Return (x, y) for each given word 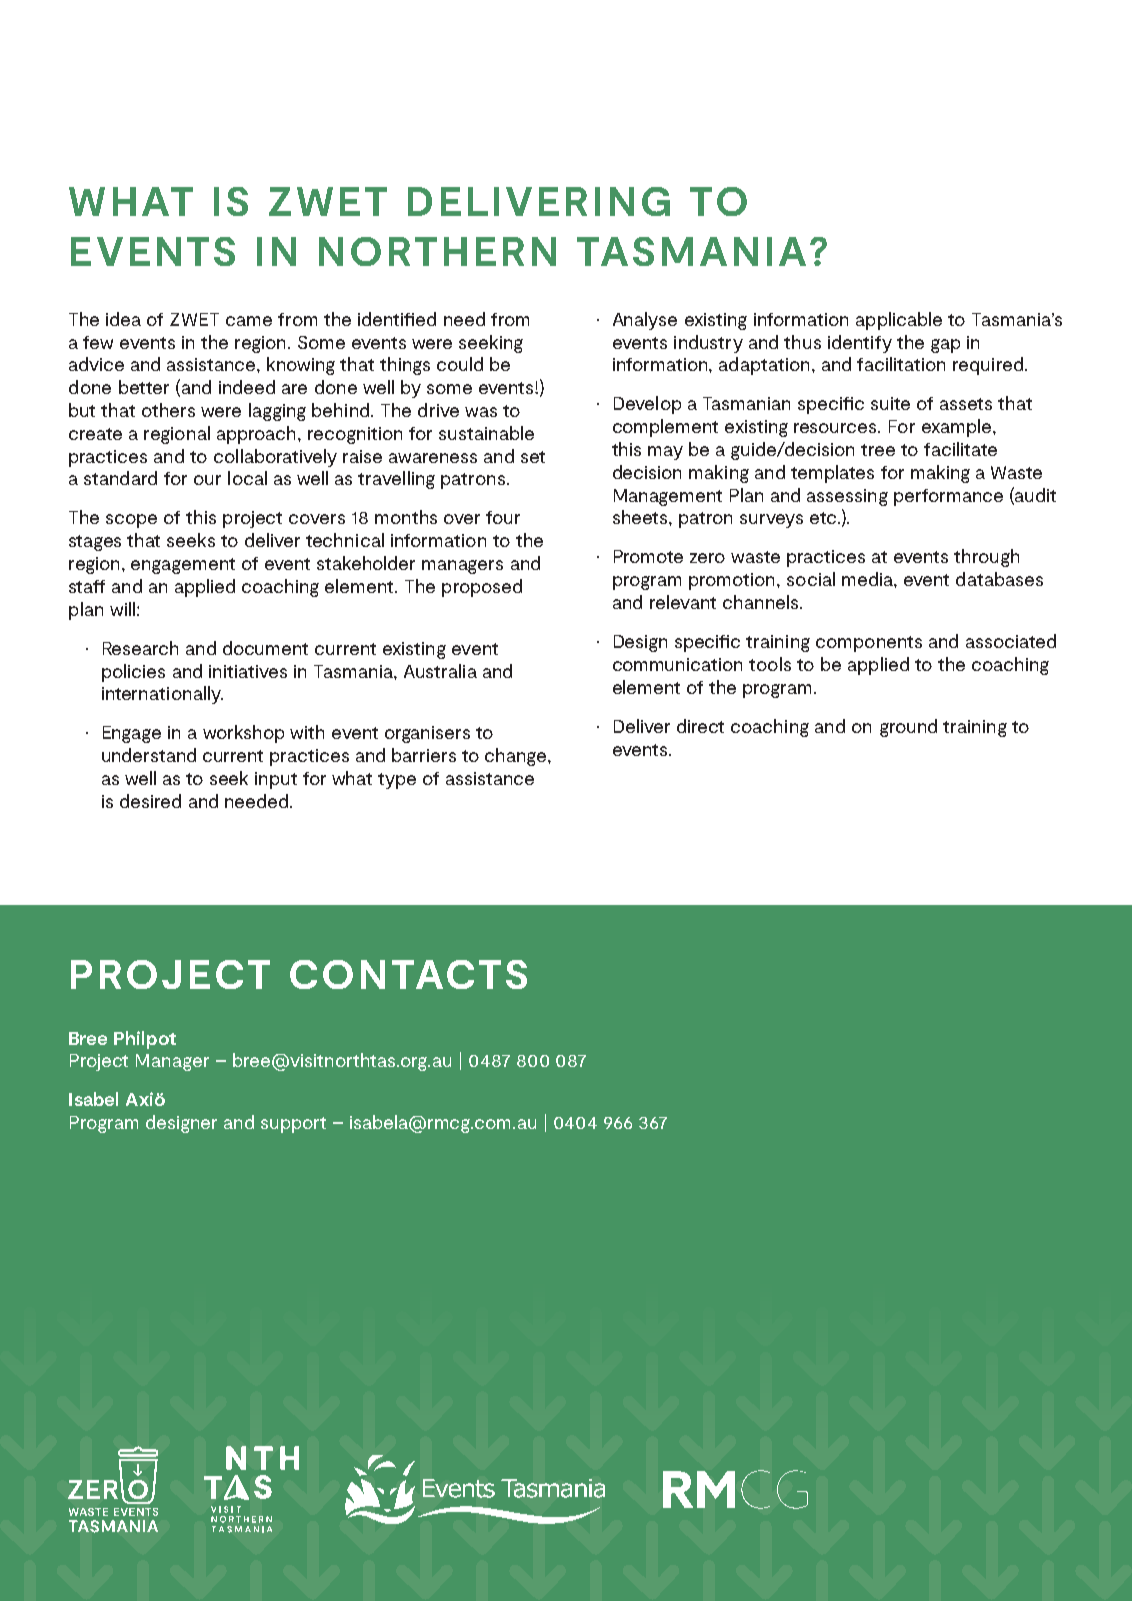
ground (908, 728)
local (247, 478)
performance (948, 497)
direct (700, 726)
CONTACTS (408, 974)
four (503, 517)
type (397, 781)
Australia (440, 671)
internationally (162, 695)
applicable (899, 321)
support (293, 1125)
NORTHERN (437, 251)
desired (150, 801)
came (249, 321)
